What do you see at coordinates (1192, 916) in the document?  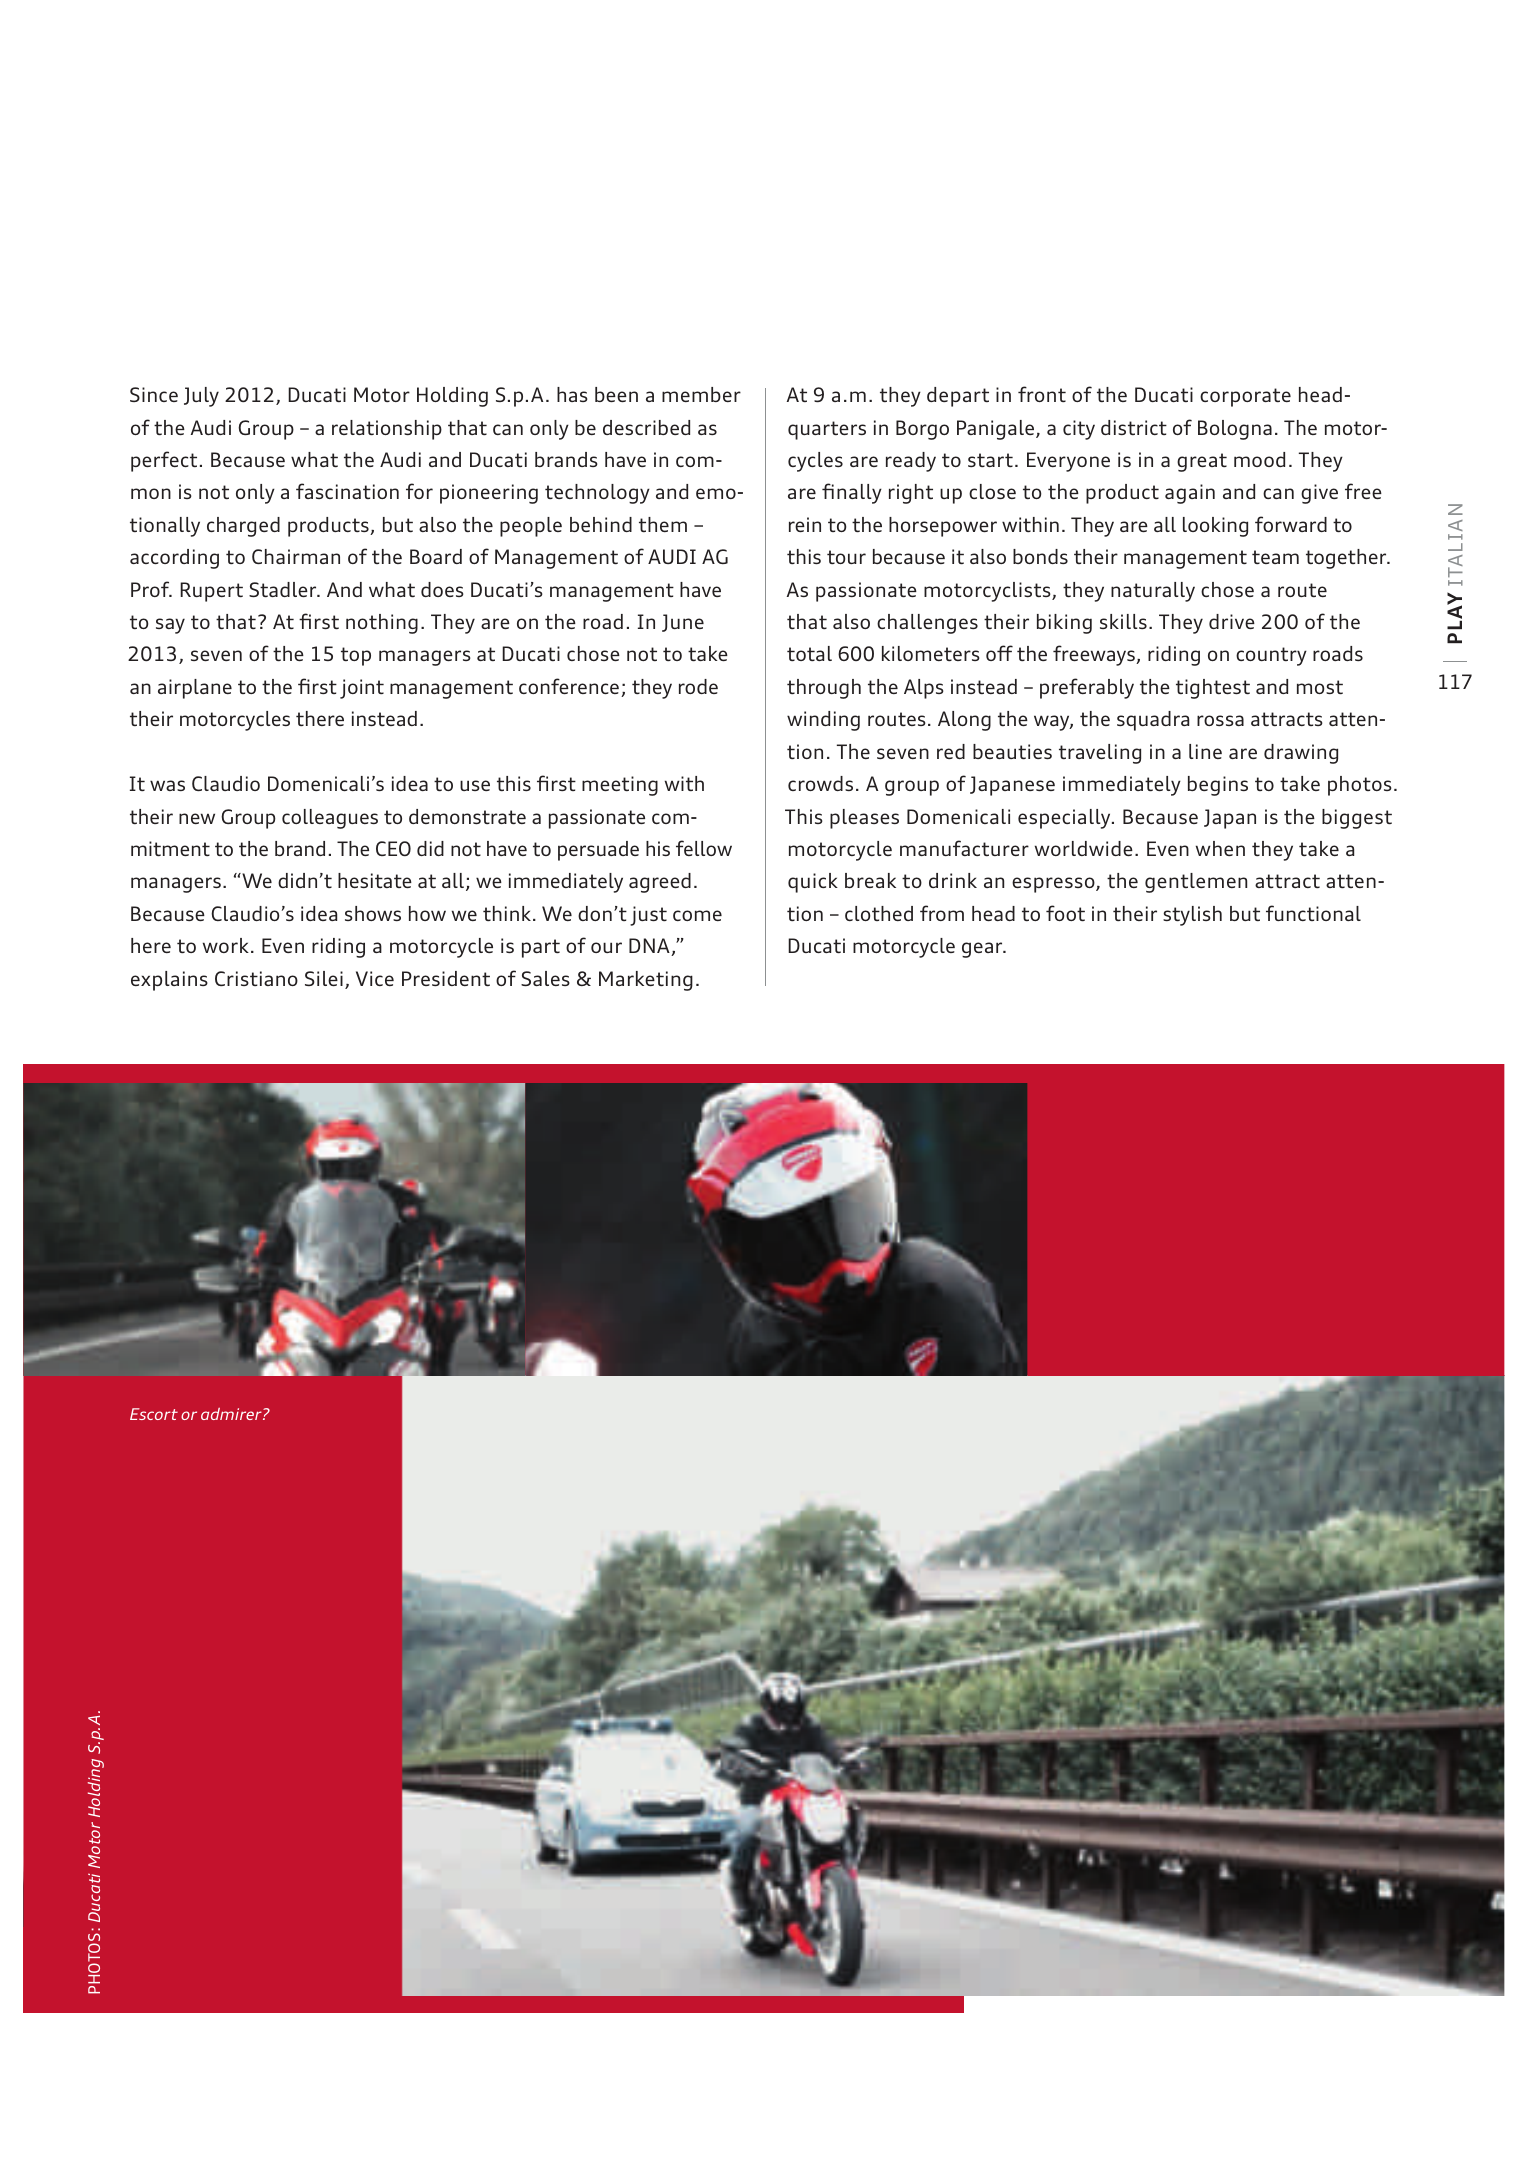 I see `stylish` at bounding box center [1192, 916].
